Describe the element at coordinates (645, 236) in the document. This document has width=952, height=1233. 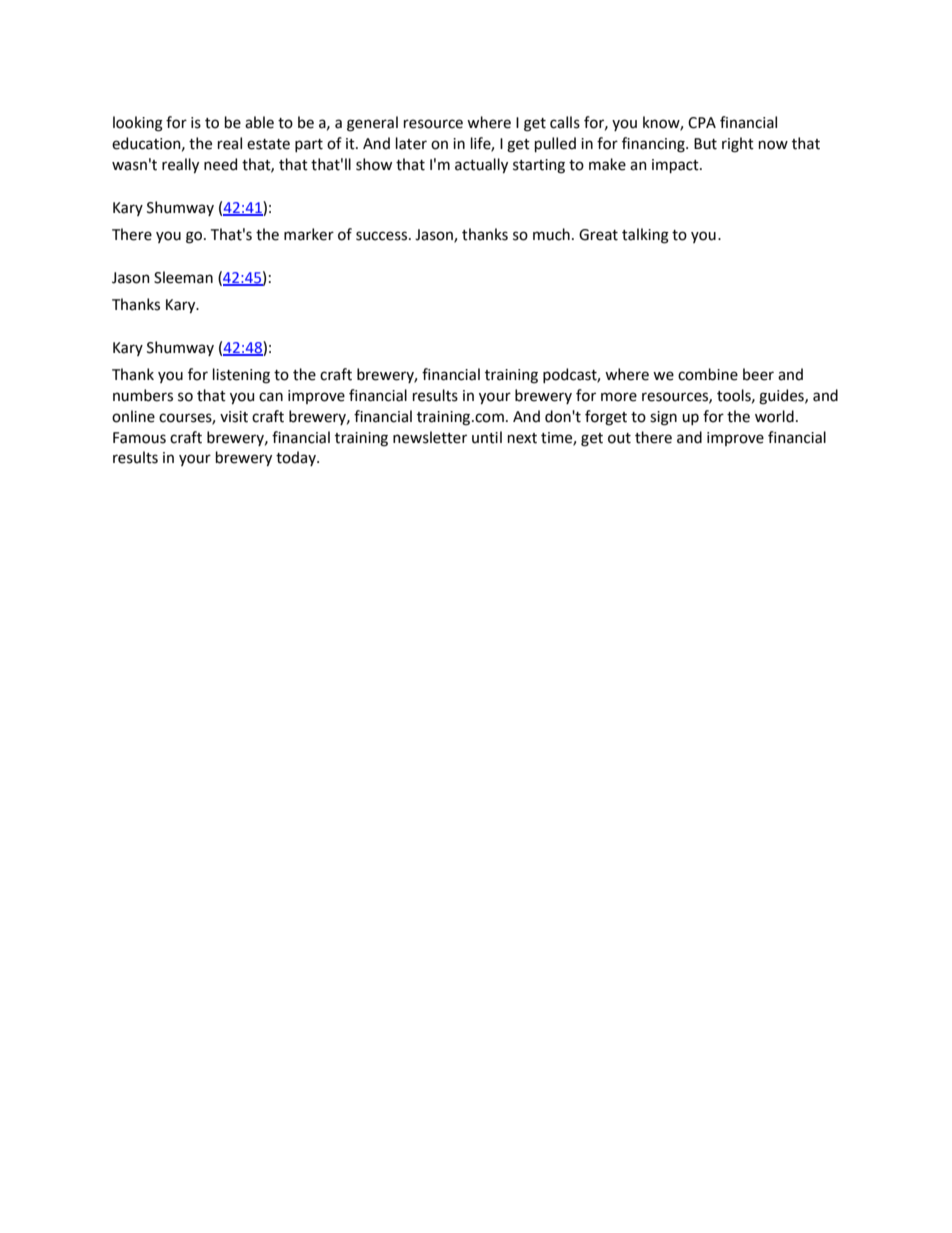
I see `talking` at that location.
